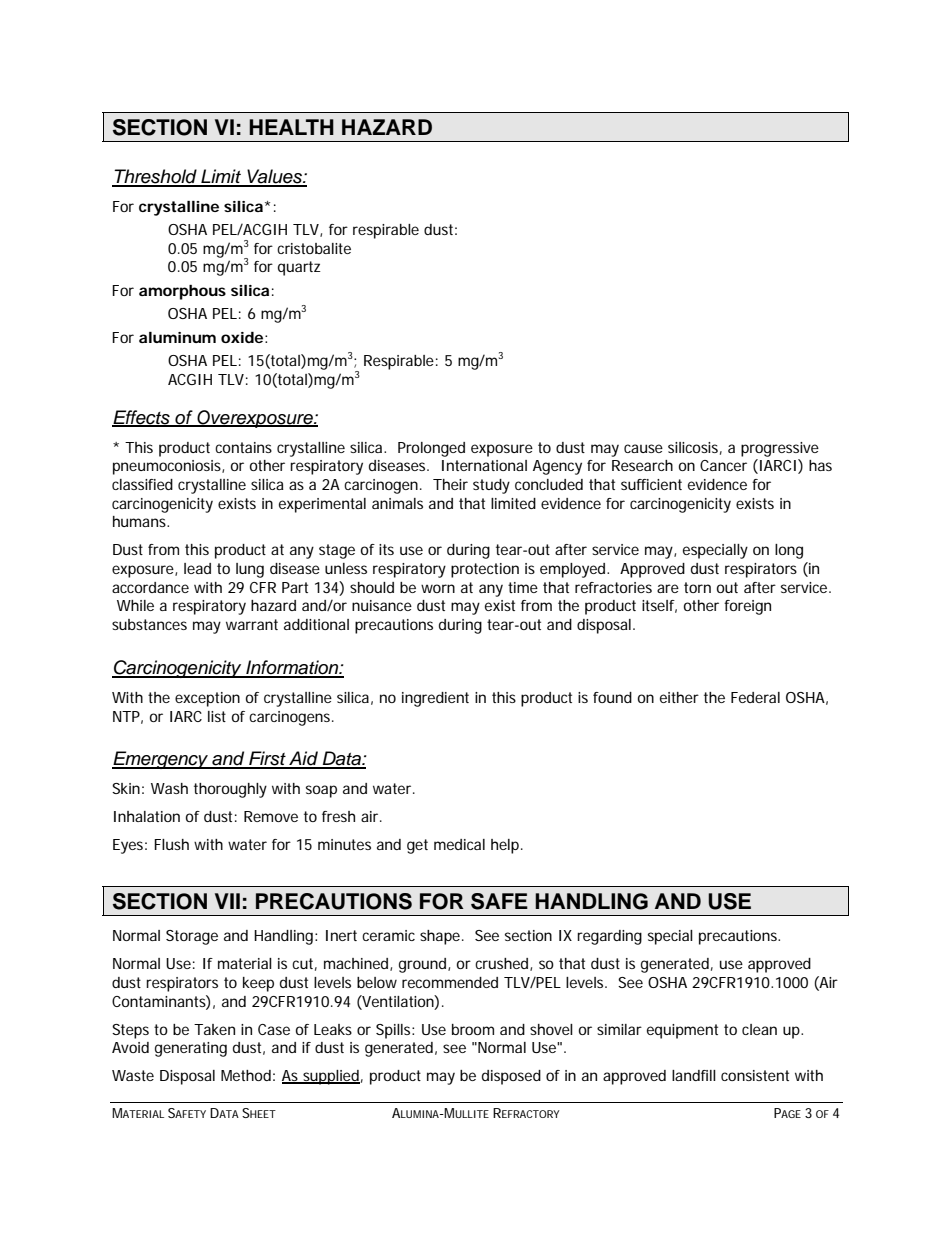 The height and width of the image is (1233, 952). Describe the element at coordinates (291, 127) in the image. I see `HEALTH` at that location.
